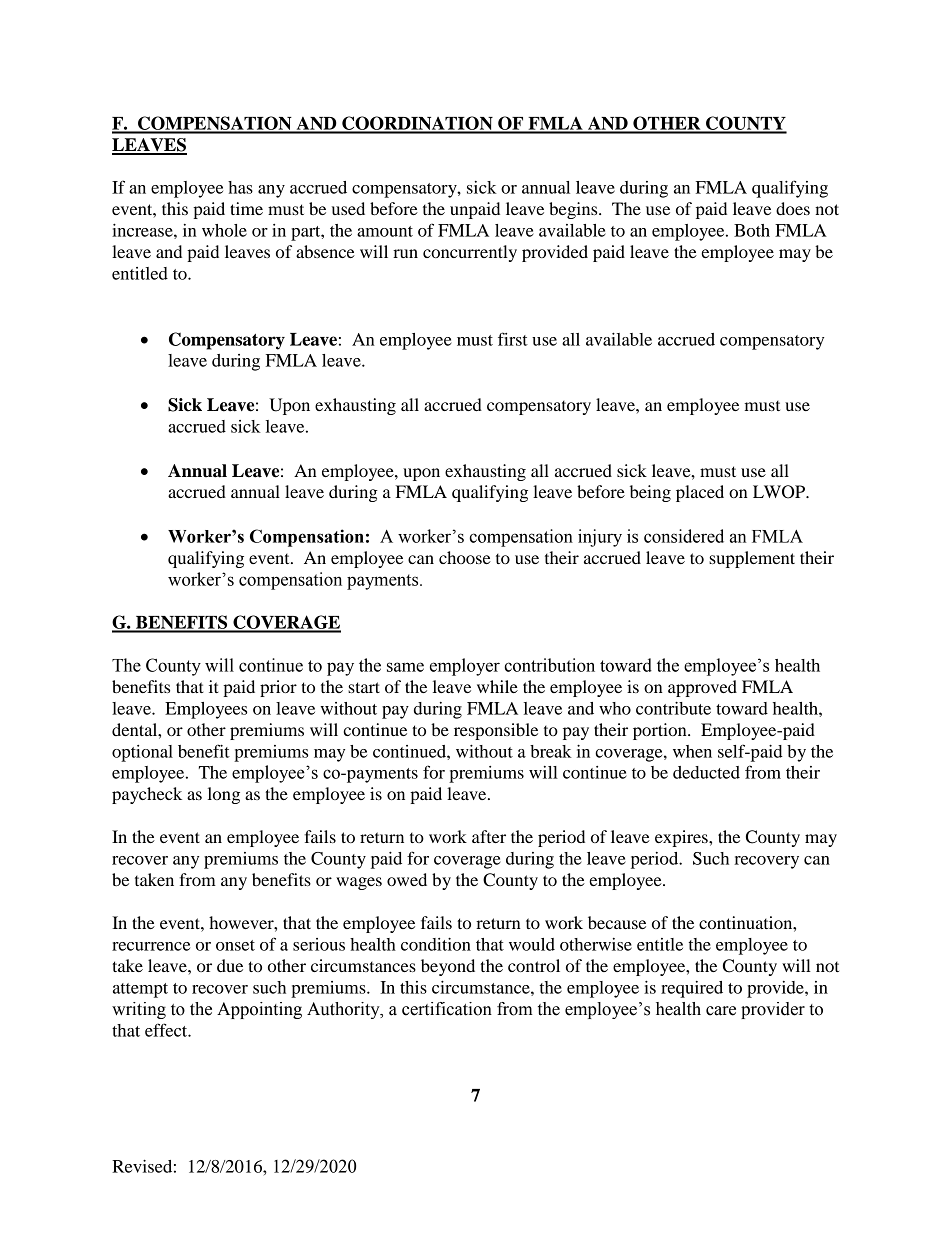  Describe the element at coordinates (448, 967) in the screenshot. I see `beyond` at that location.
